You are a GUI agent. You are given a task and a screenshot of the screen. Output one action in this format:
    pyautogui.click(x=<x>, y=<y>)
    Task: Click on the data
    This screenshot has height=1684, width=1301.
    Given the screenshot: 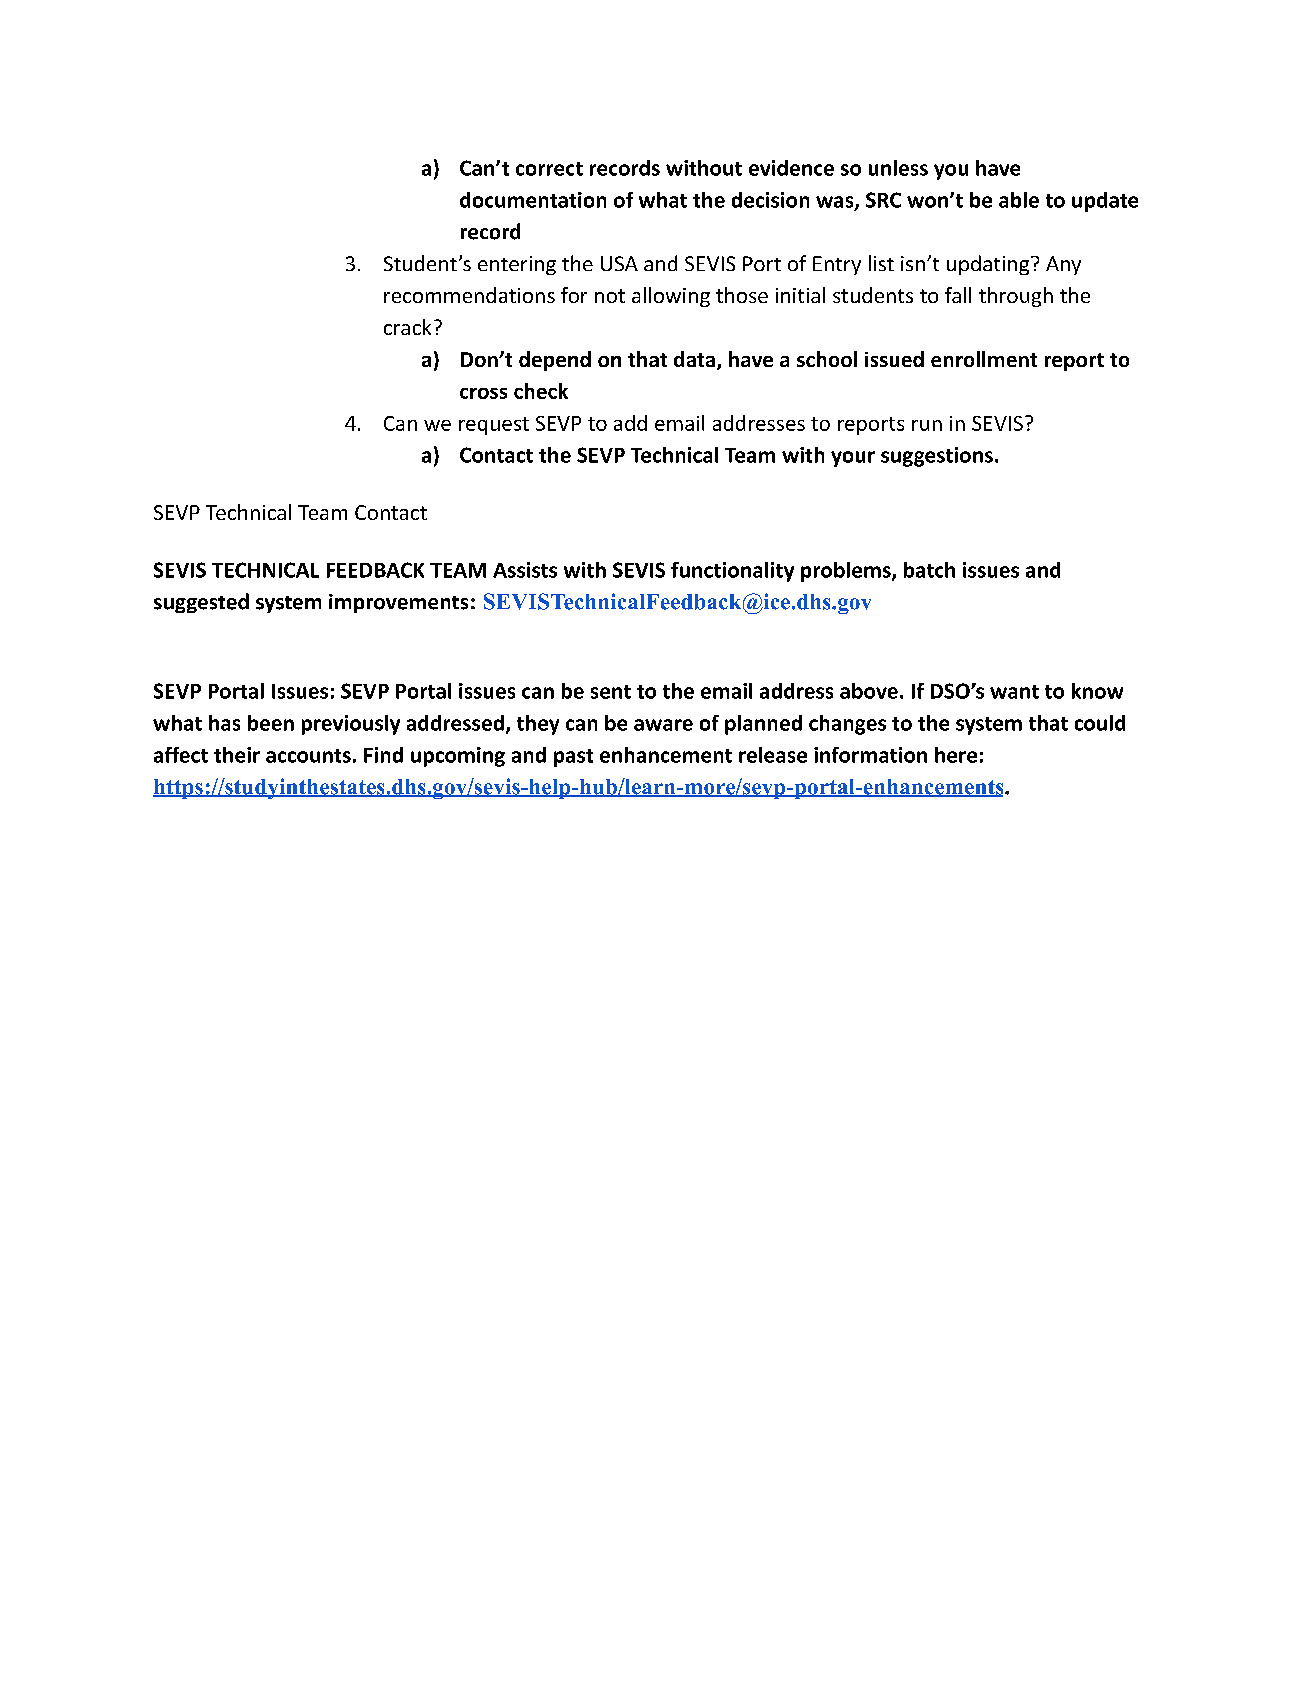 What is the action you would take?
    pyautogui.click(x=694, y=359)
